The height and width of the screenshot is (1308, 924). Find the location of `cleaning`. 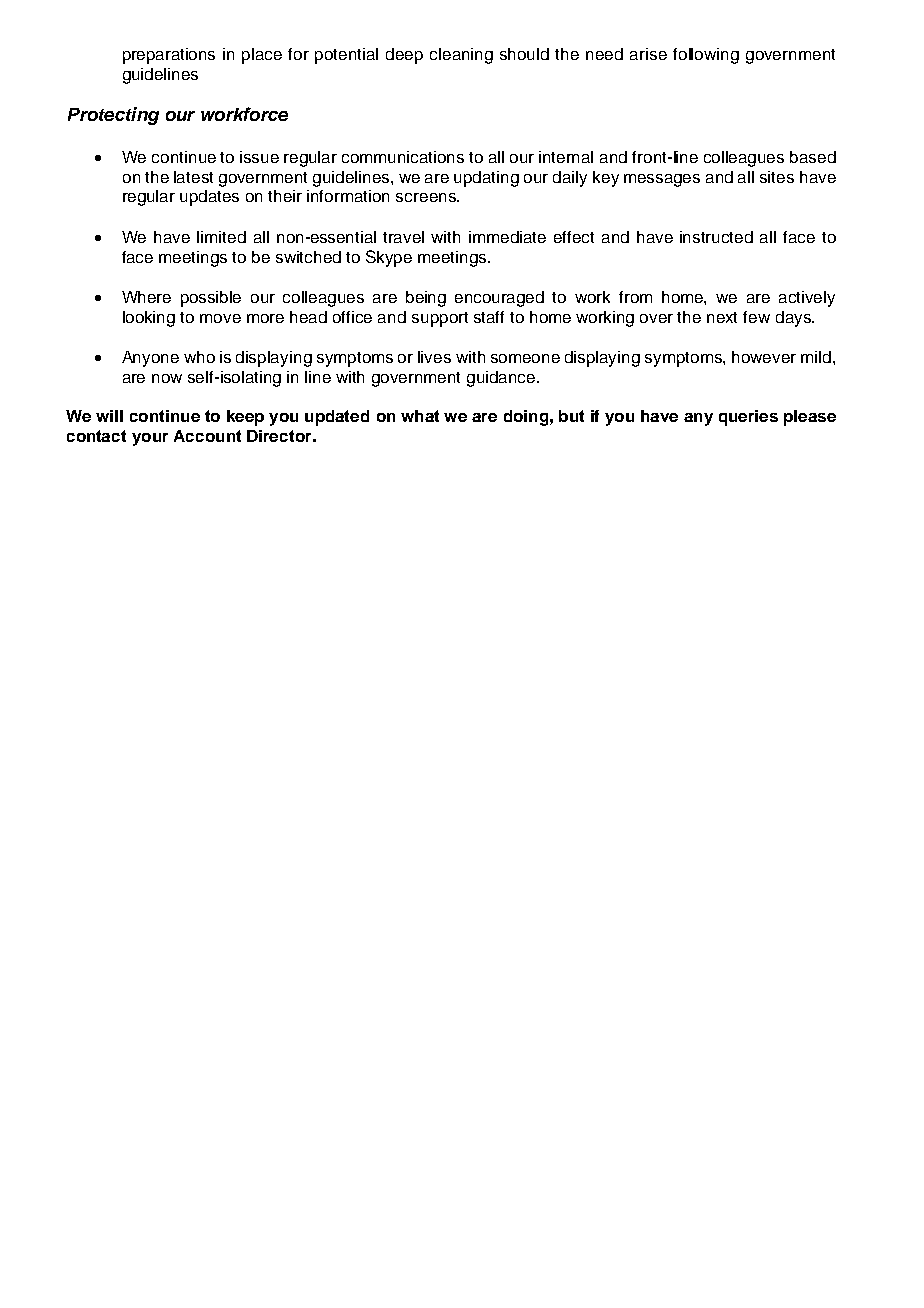

cleaning is located at coordinates (461, 56).
